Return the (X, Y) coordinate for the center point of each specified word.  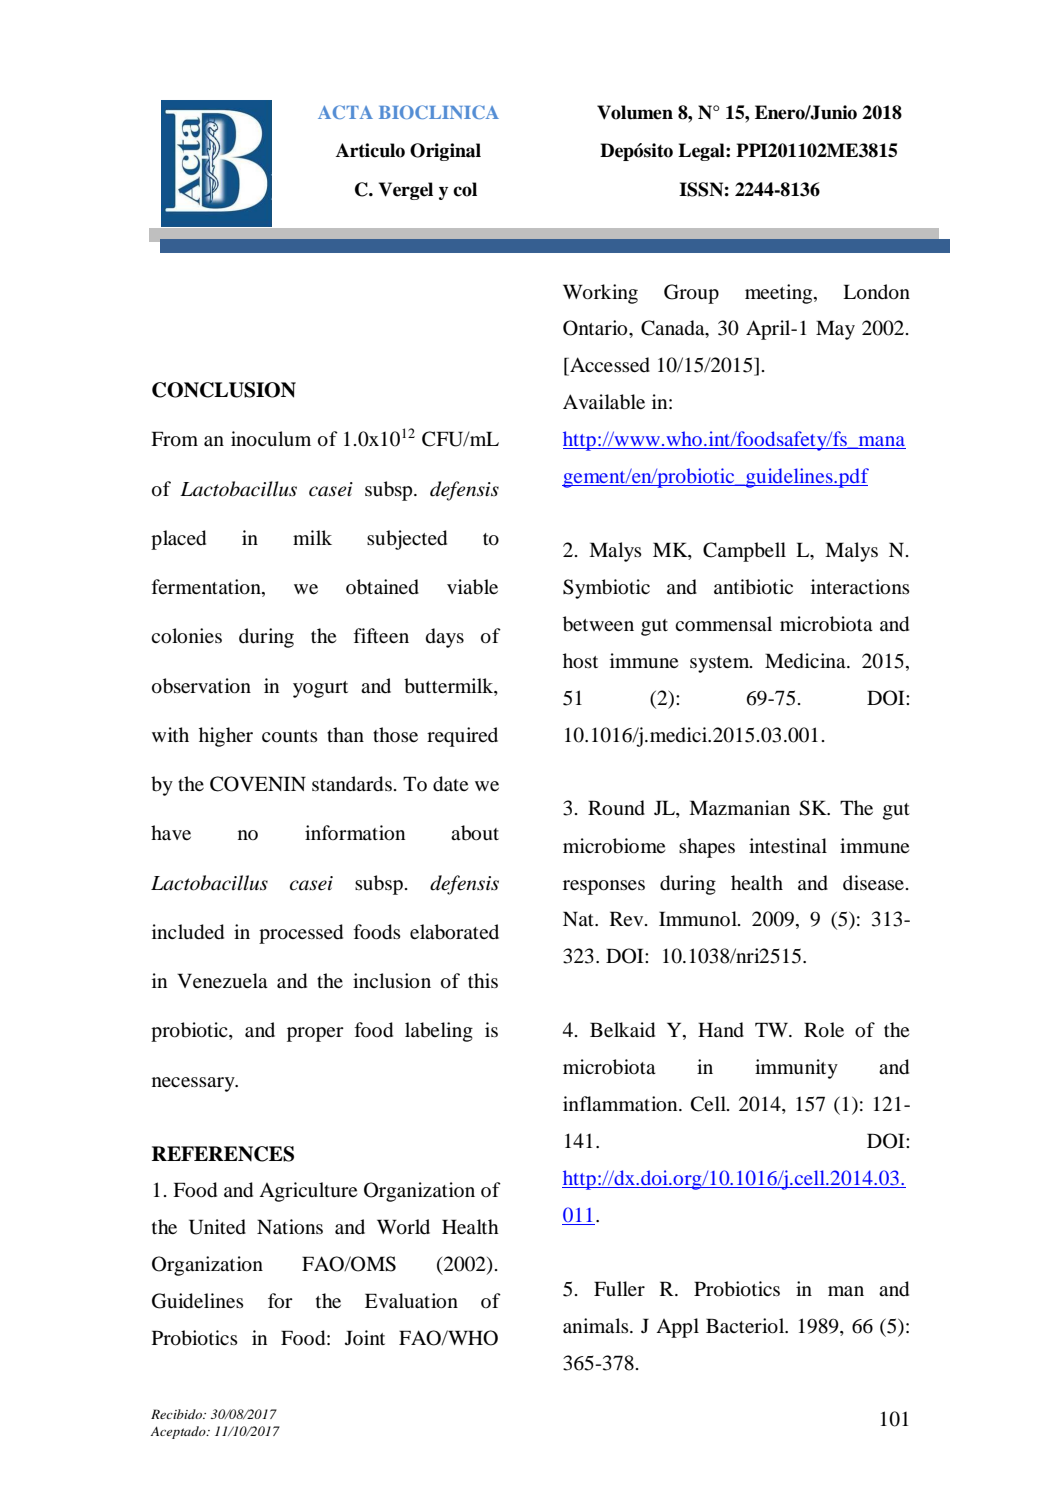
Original (445, 152)
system (721, 664)
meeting (780, 294)
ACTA (345, 112)
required (462, 737)
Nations (290, 1227)
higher (226, 737)
